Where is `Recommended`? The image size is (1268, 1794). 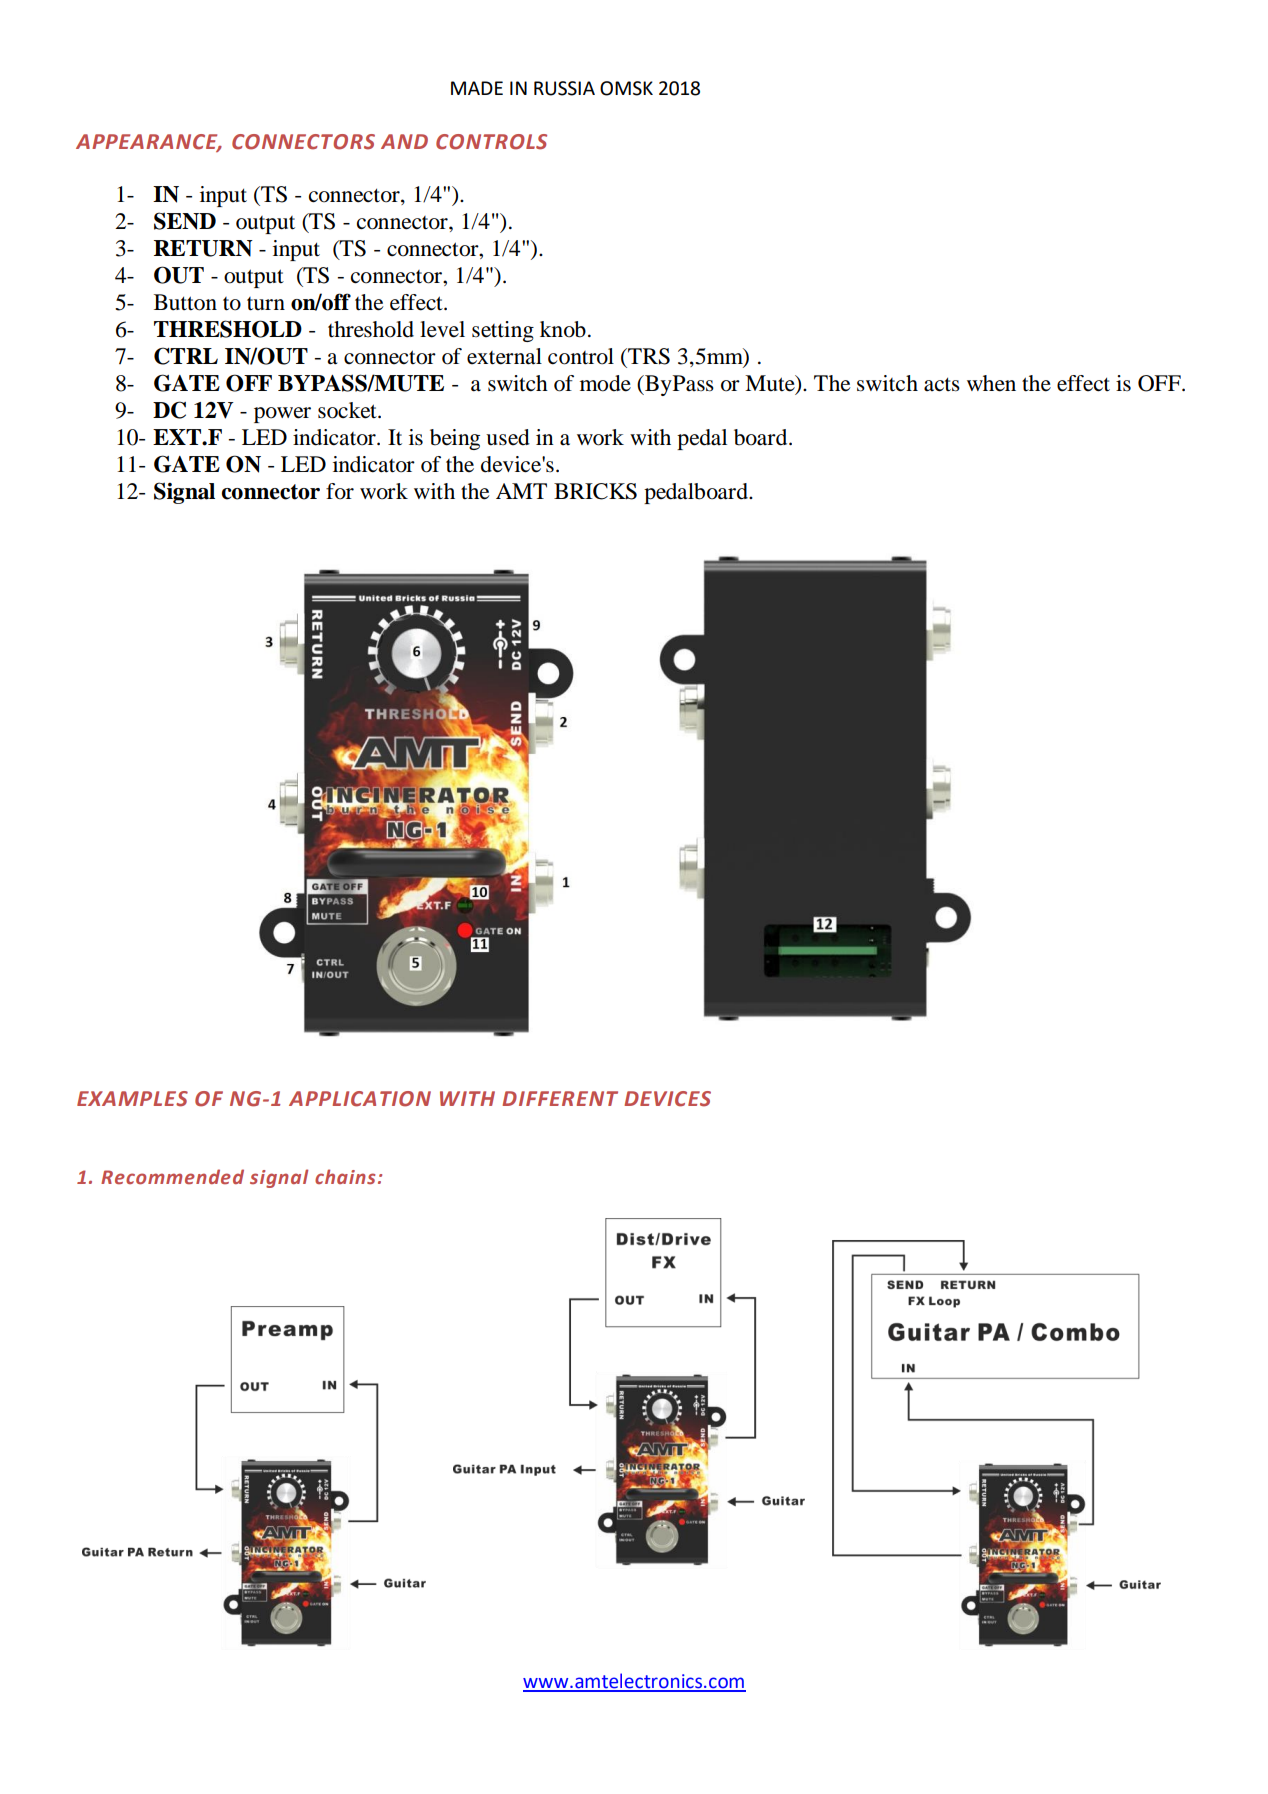 Recommended is located at coordinates (172, 1176).
